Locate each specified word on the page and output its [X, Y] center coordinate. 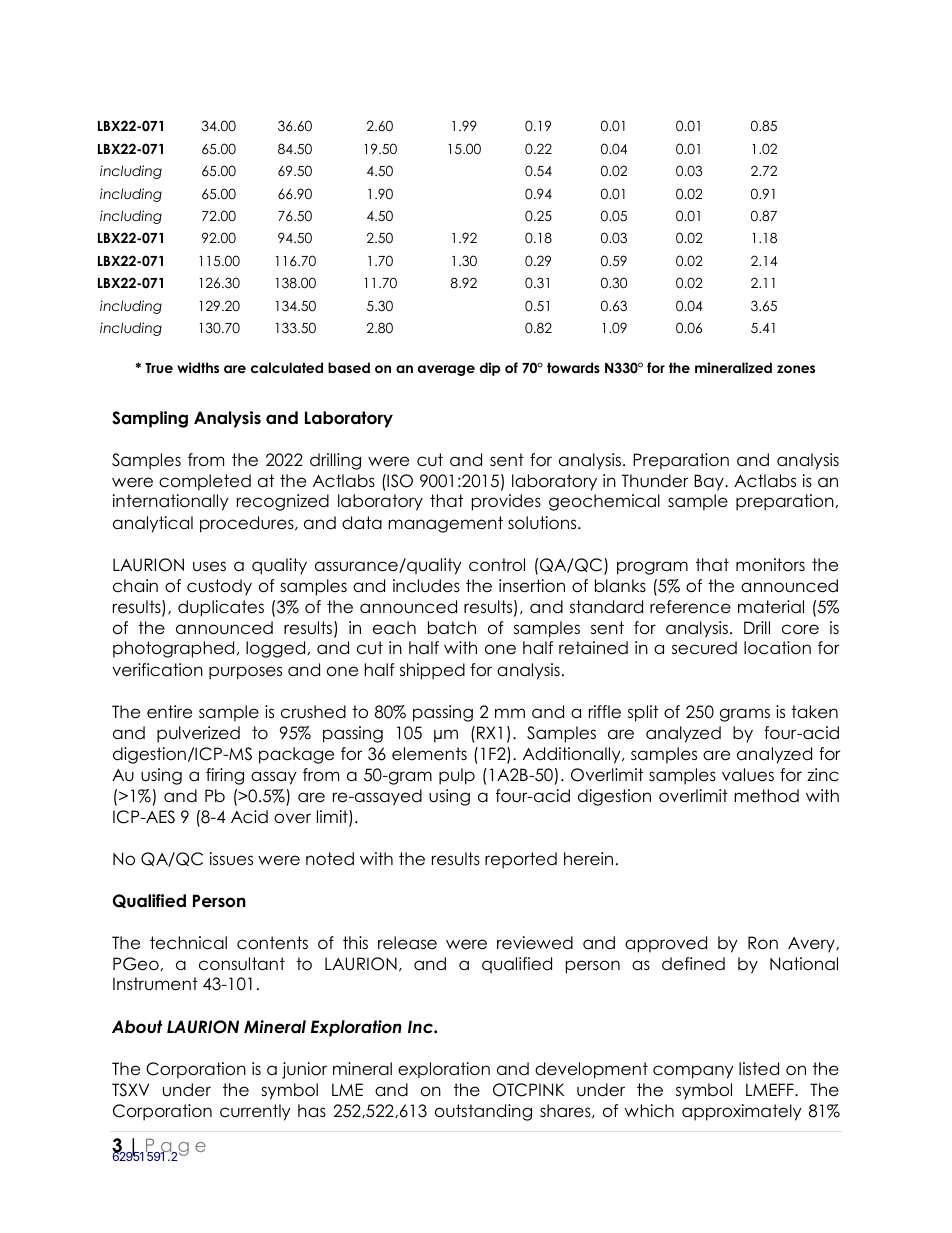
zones [796, 369]
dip [490, 369]
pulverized [198, 734]
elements [429, 754]
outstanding [483, 1112]
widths [198, 367]
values [748, 775]
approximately [742, 1112]
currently [255, 1112]
